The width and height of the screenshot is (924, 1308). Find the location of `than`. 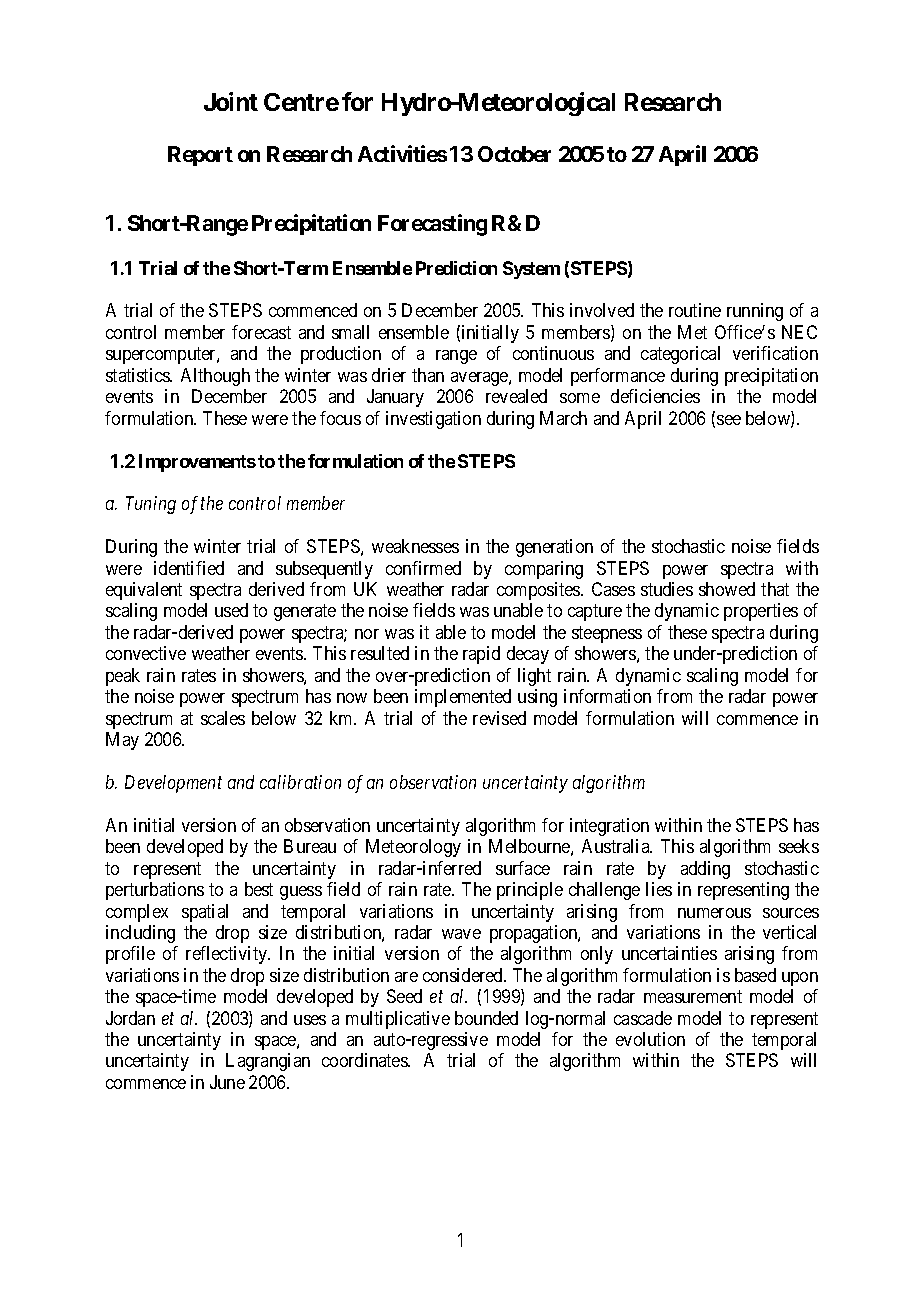

than is located at coordinates (428, 375).
